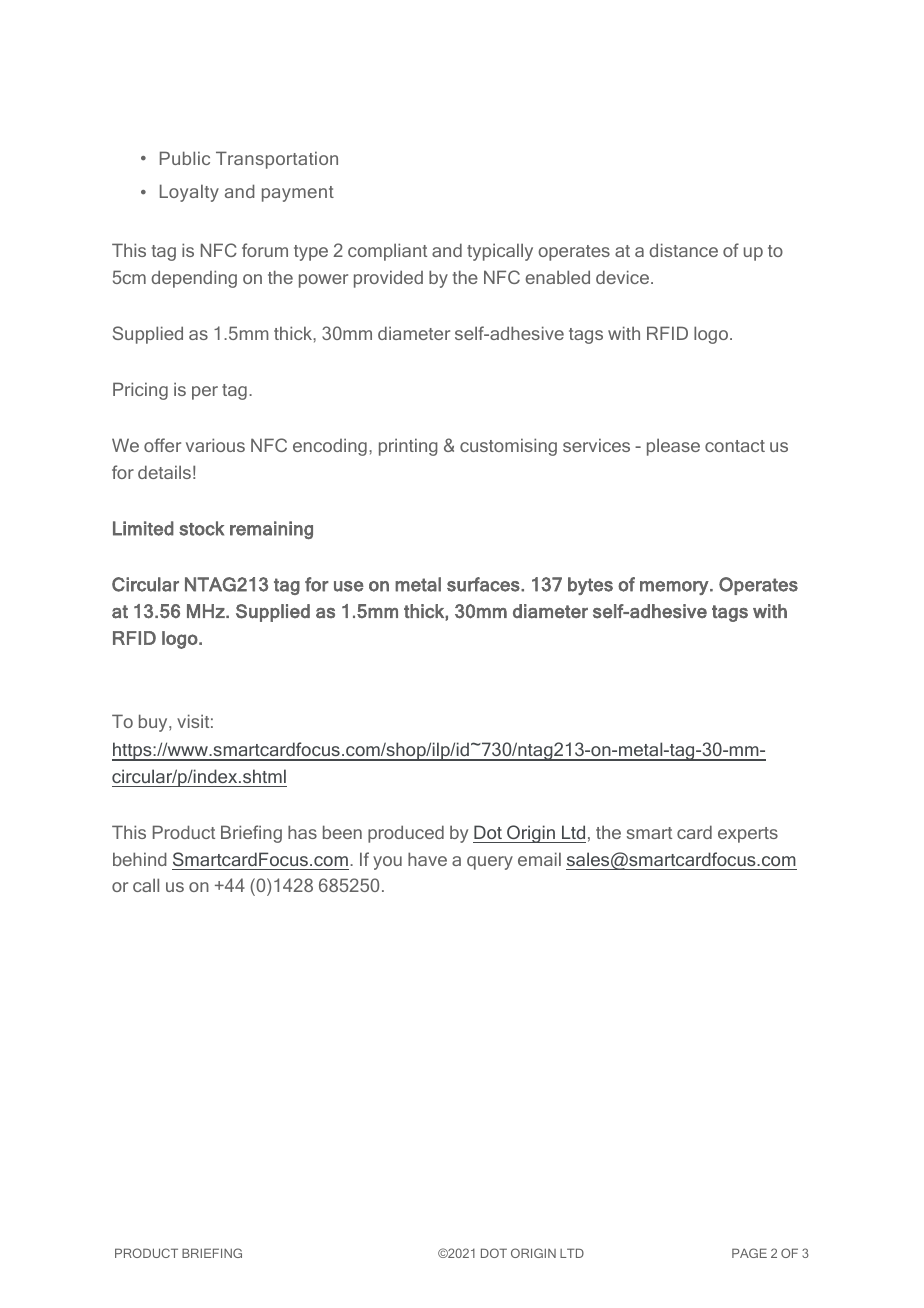  What do you see at coordinates (539, 859) in the image?
I see `email` at bounding box center [539, 859].
